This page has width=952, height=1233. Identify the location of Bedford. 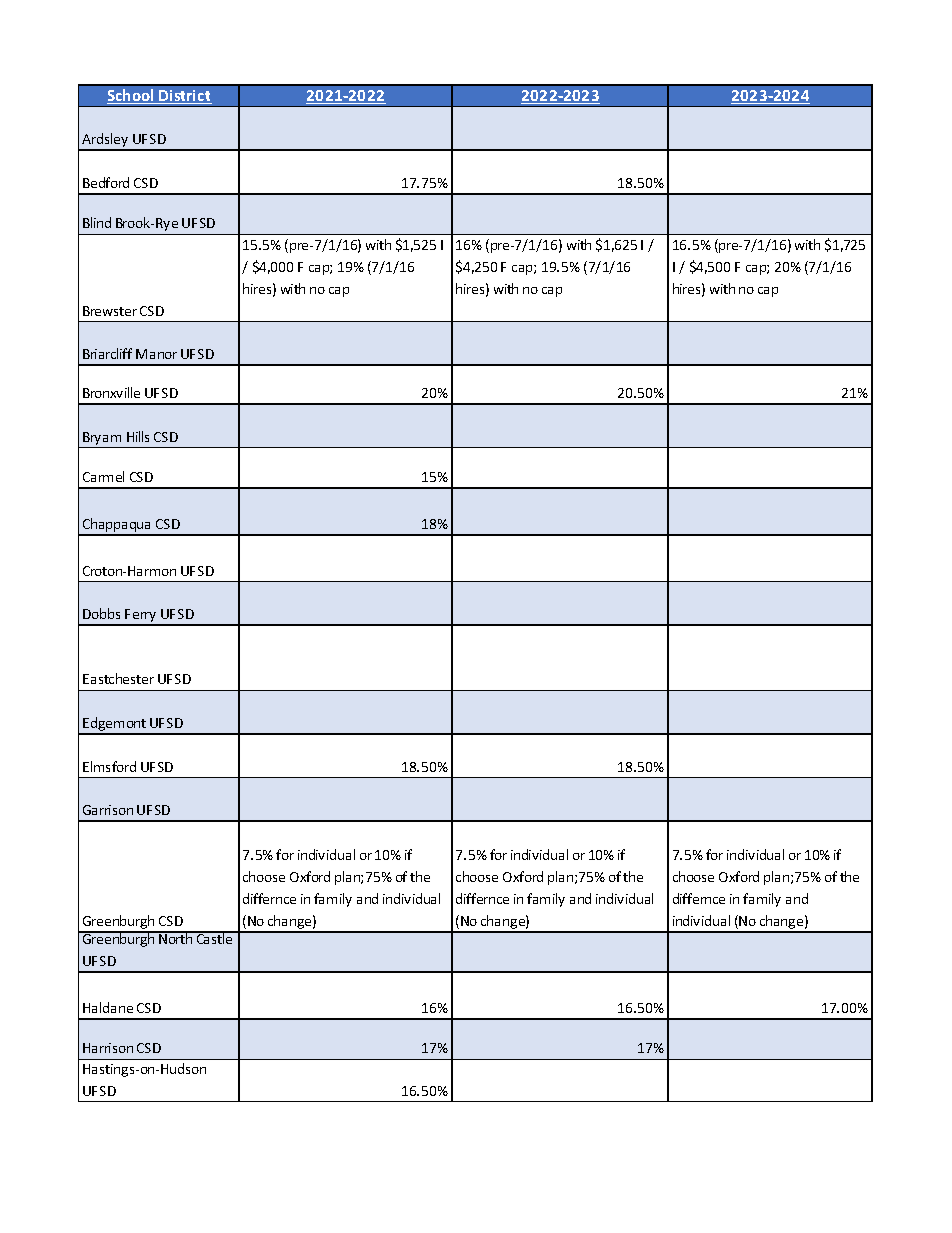
(106, 182).
